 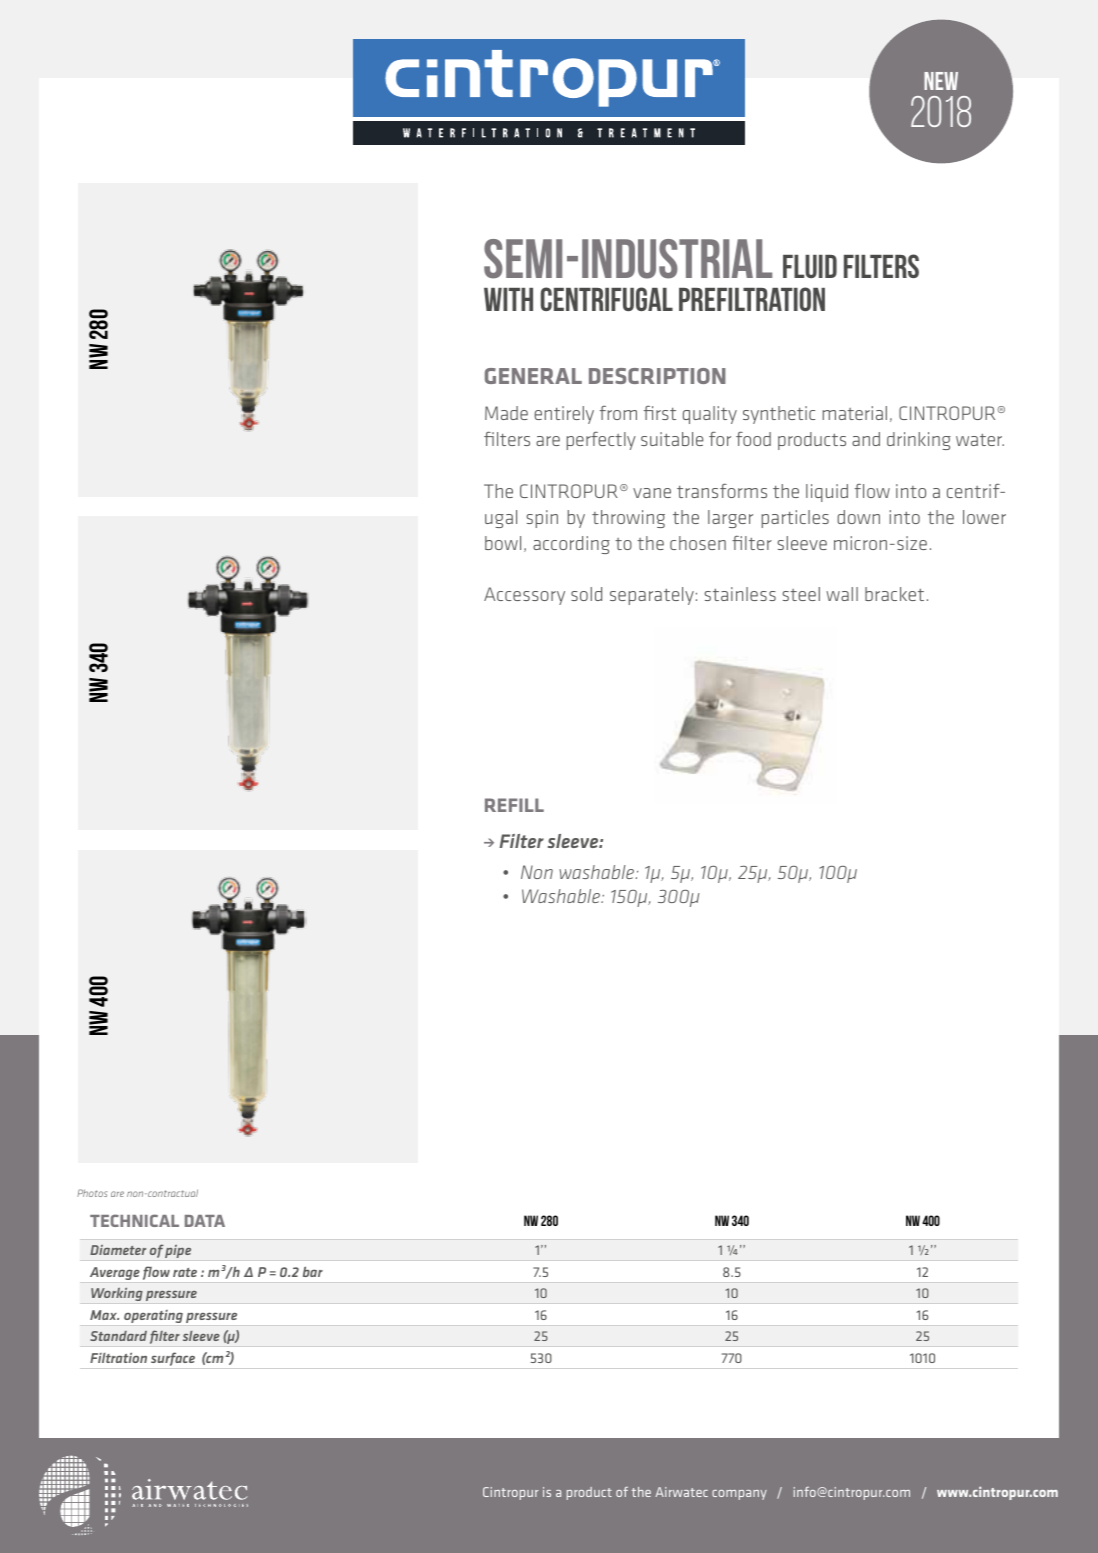 I want to click on WITH, so click(x=508, y=299).
